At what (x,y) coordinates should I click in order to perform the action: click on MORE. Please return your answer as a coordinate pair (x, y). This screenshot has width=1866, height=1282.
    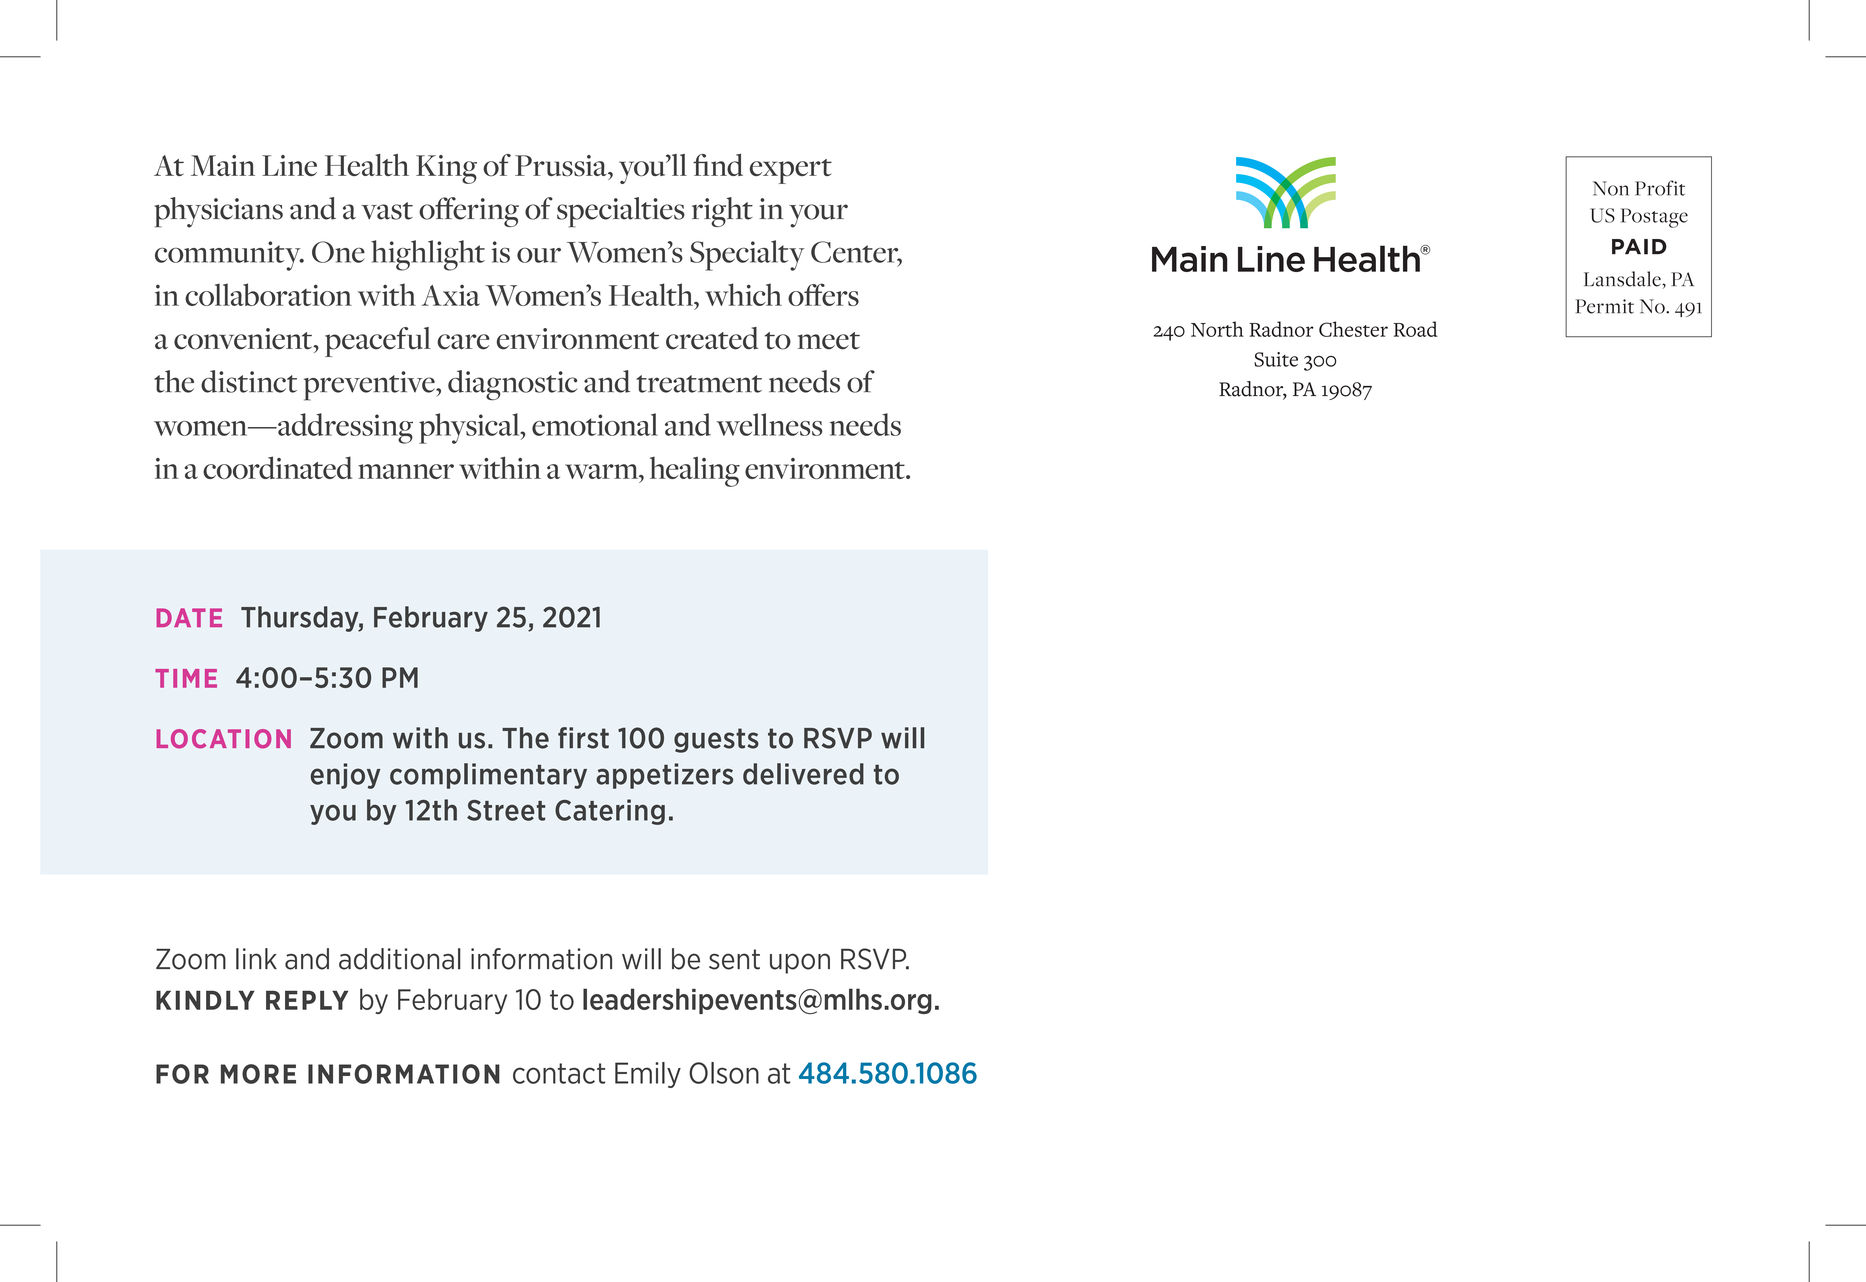
    Looking at the image, I should click on (258, 1074).
